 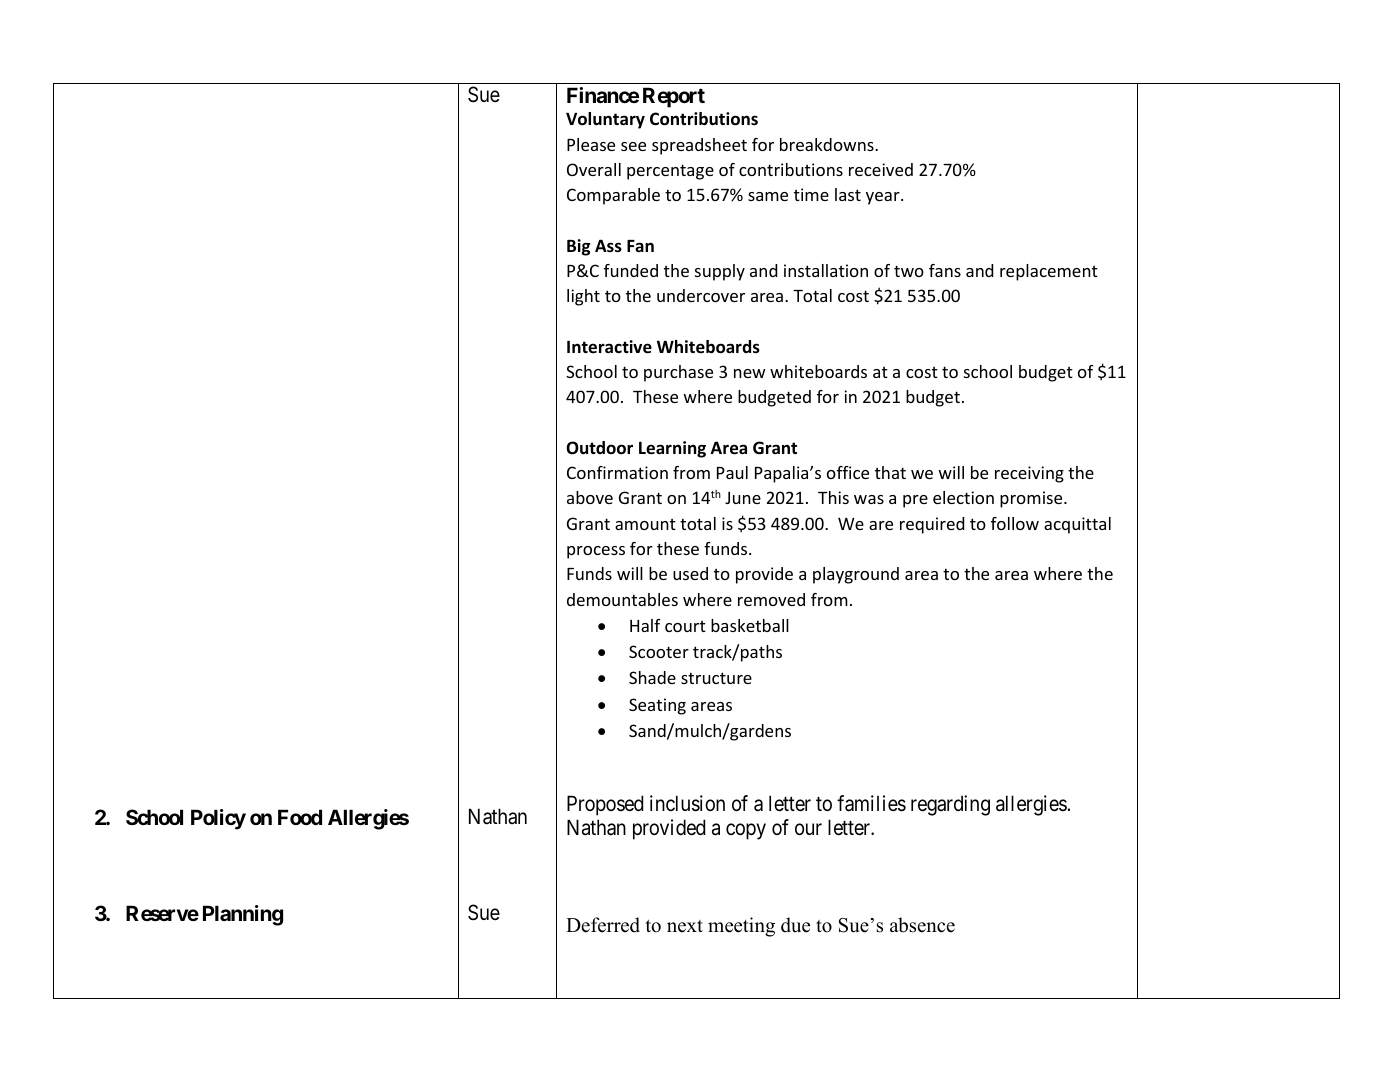 I want to click on next, so click(x=685, y=926).
